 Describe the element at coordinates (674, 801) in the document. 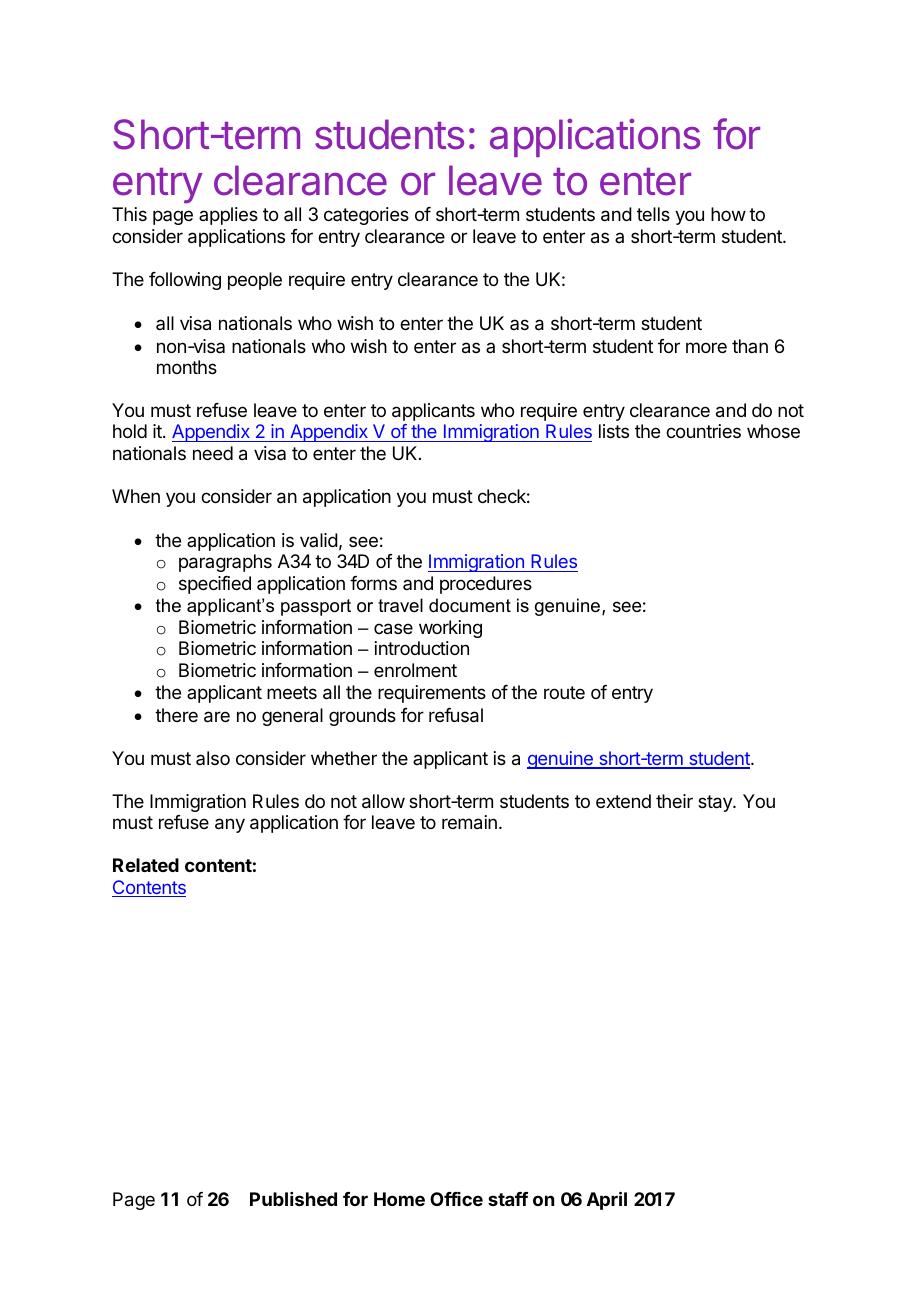

I see `their` at that location.
